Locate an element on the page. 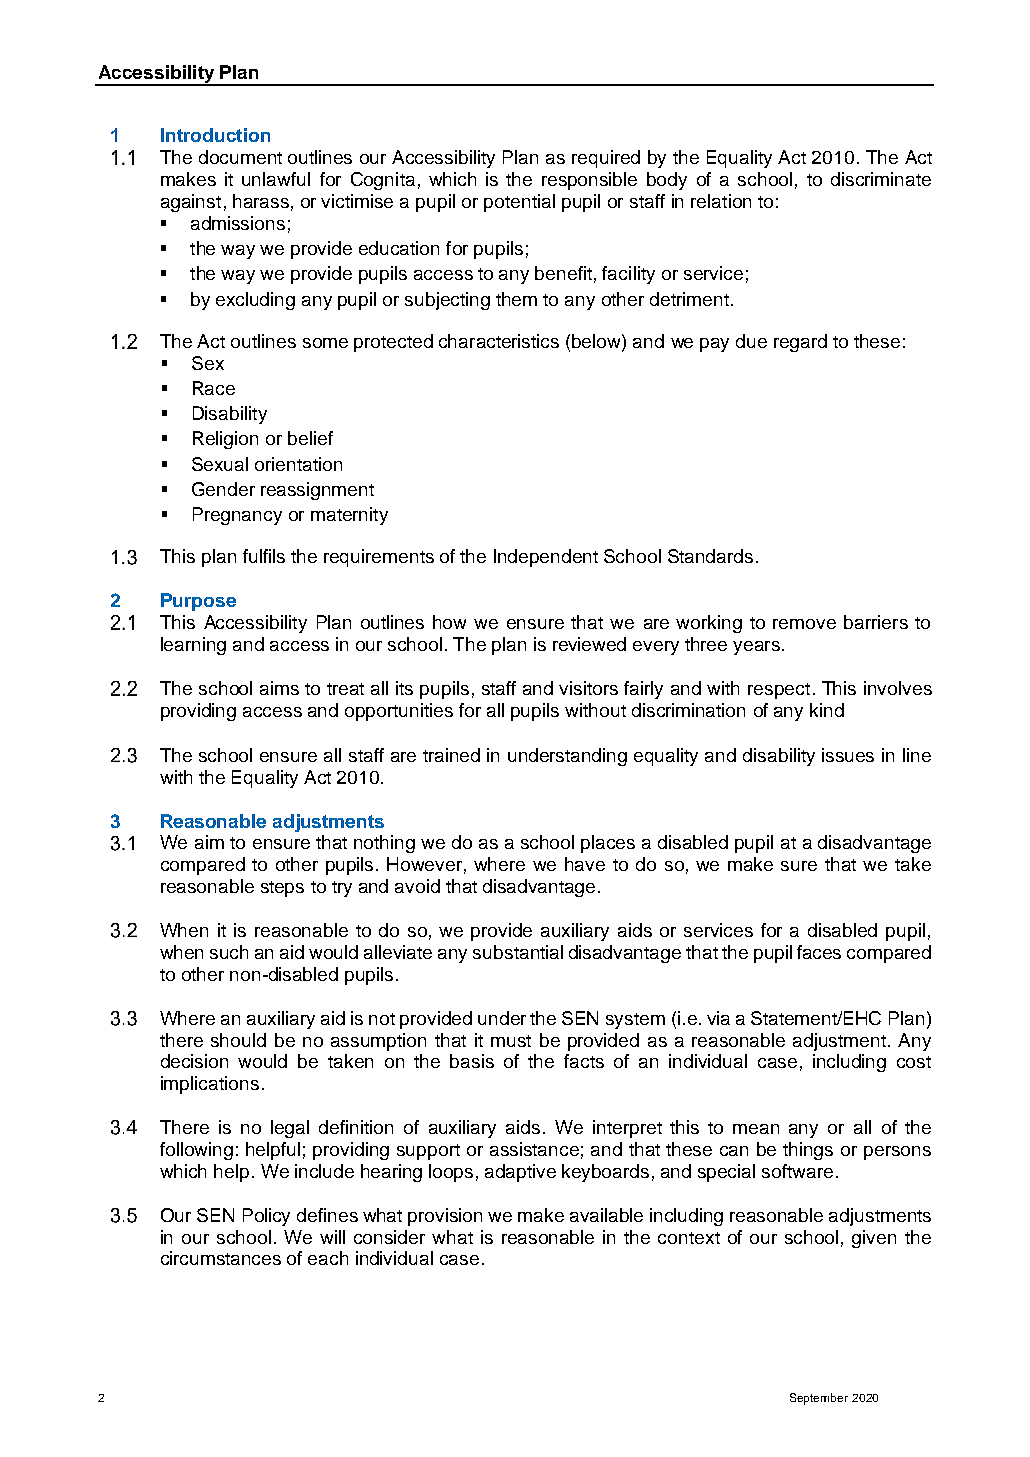 This page has height=1457, width=1030. unlawful is located at coordinates (276, 179).
